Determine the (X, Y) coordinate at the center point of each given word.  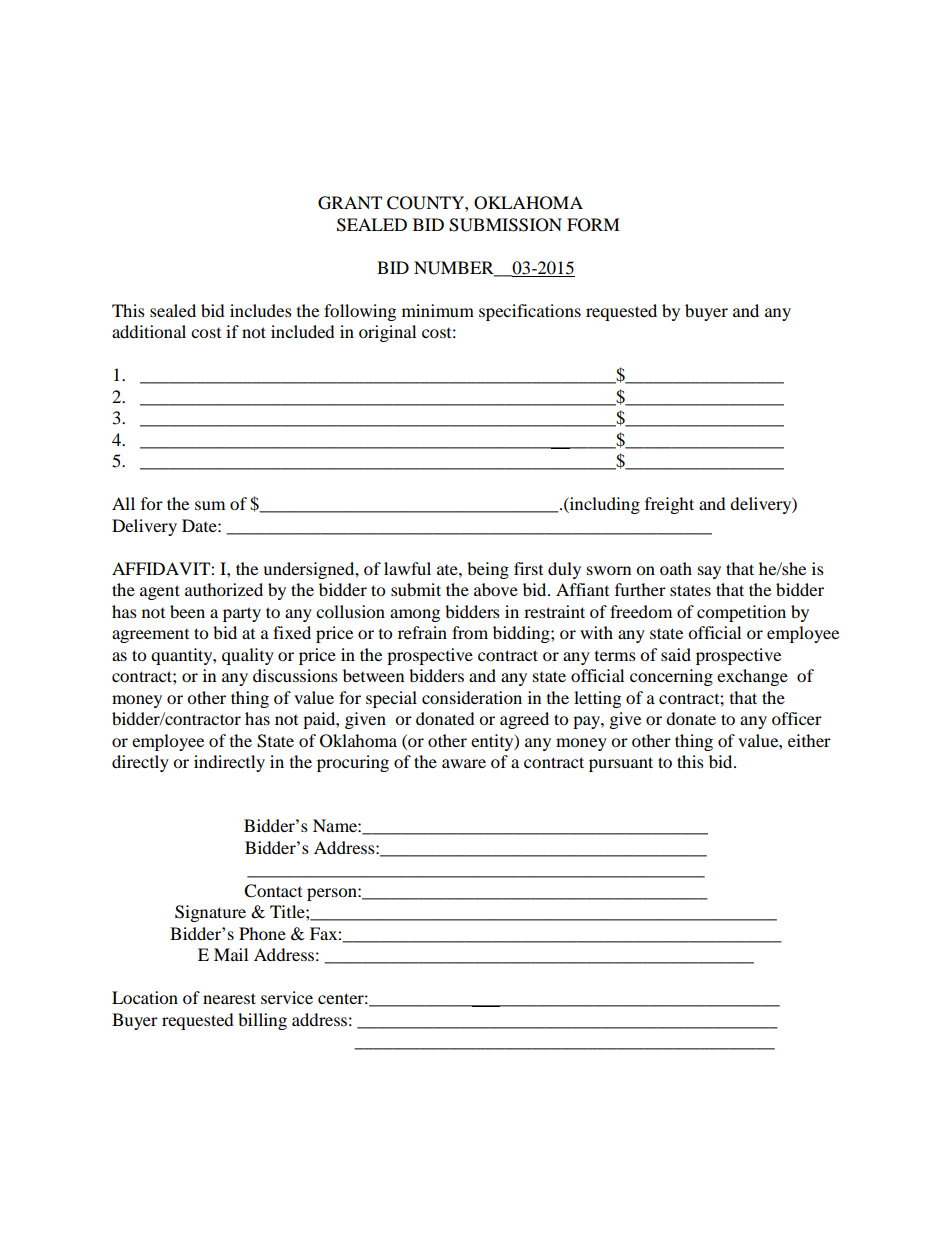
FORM (593, 225)
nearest (229, 998)
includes (261, 310)
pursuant (621, 764)
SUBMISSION (505, 225)
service (287, 997)
